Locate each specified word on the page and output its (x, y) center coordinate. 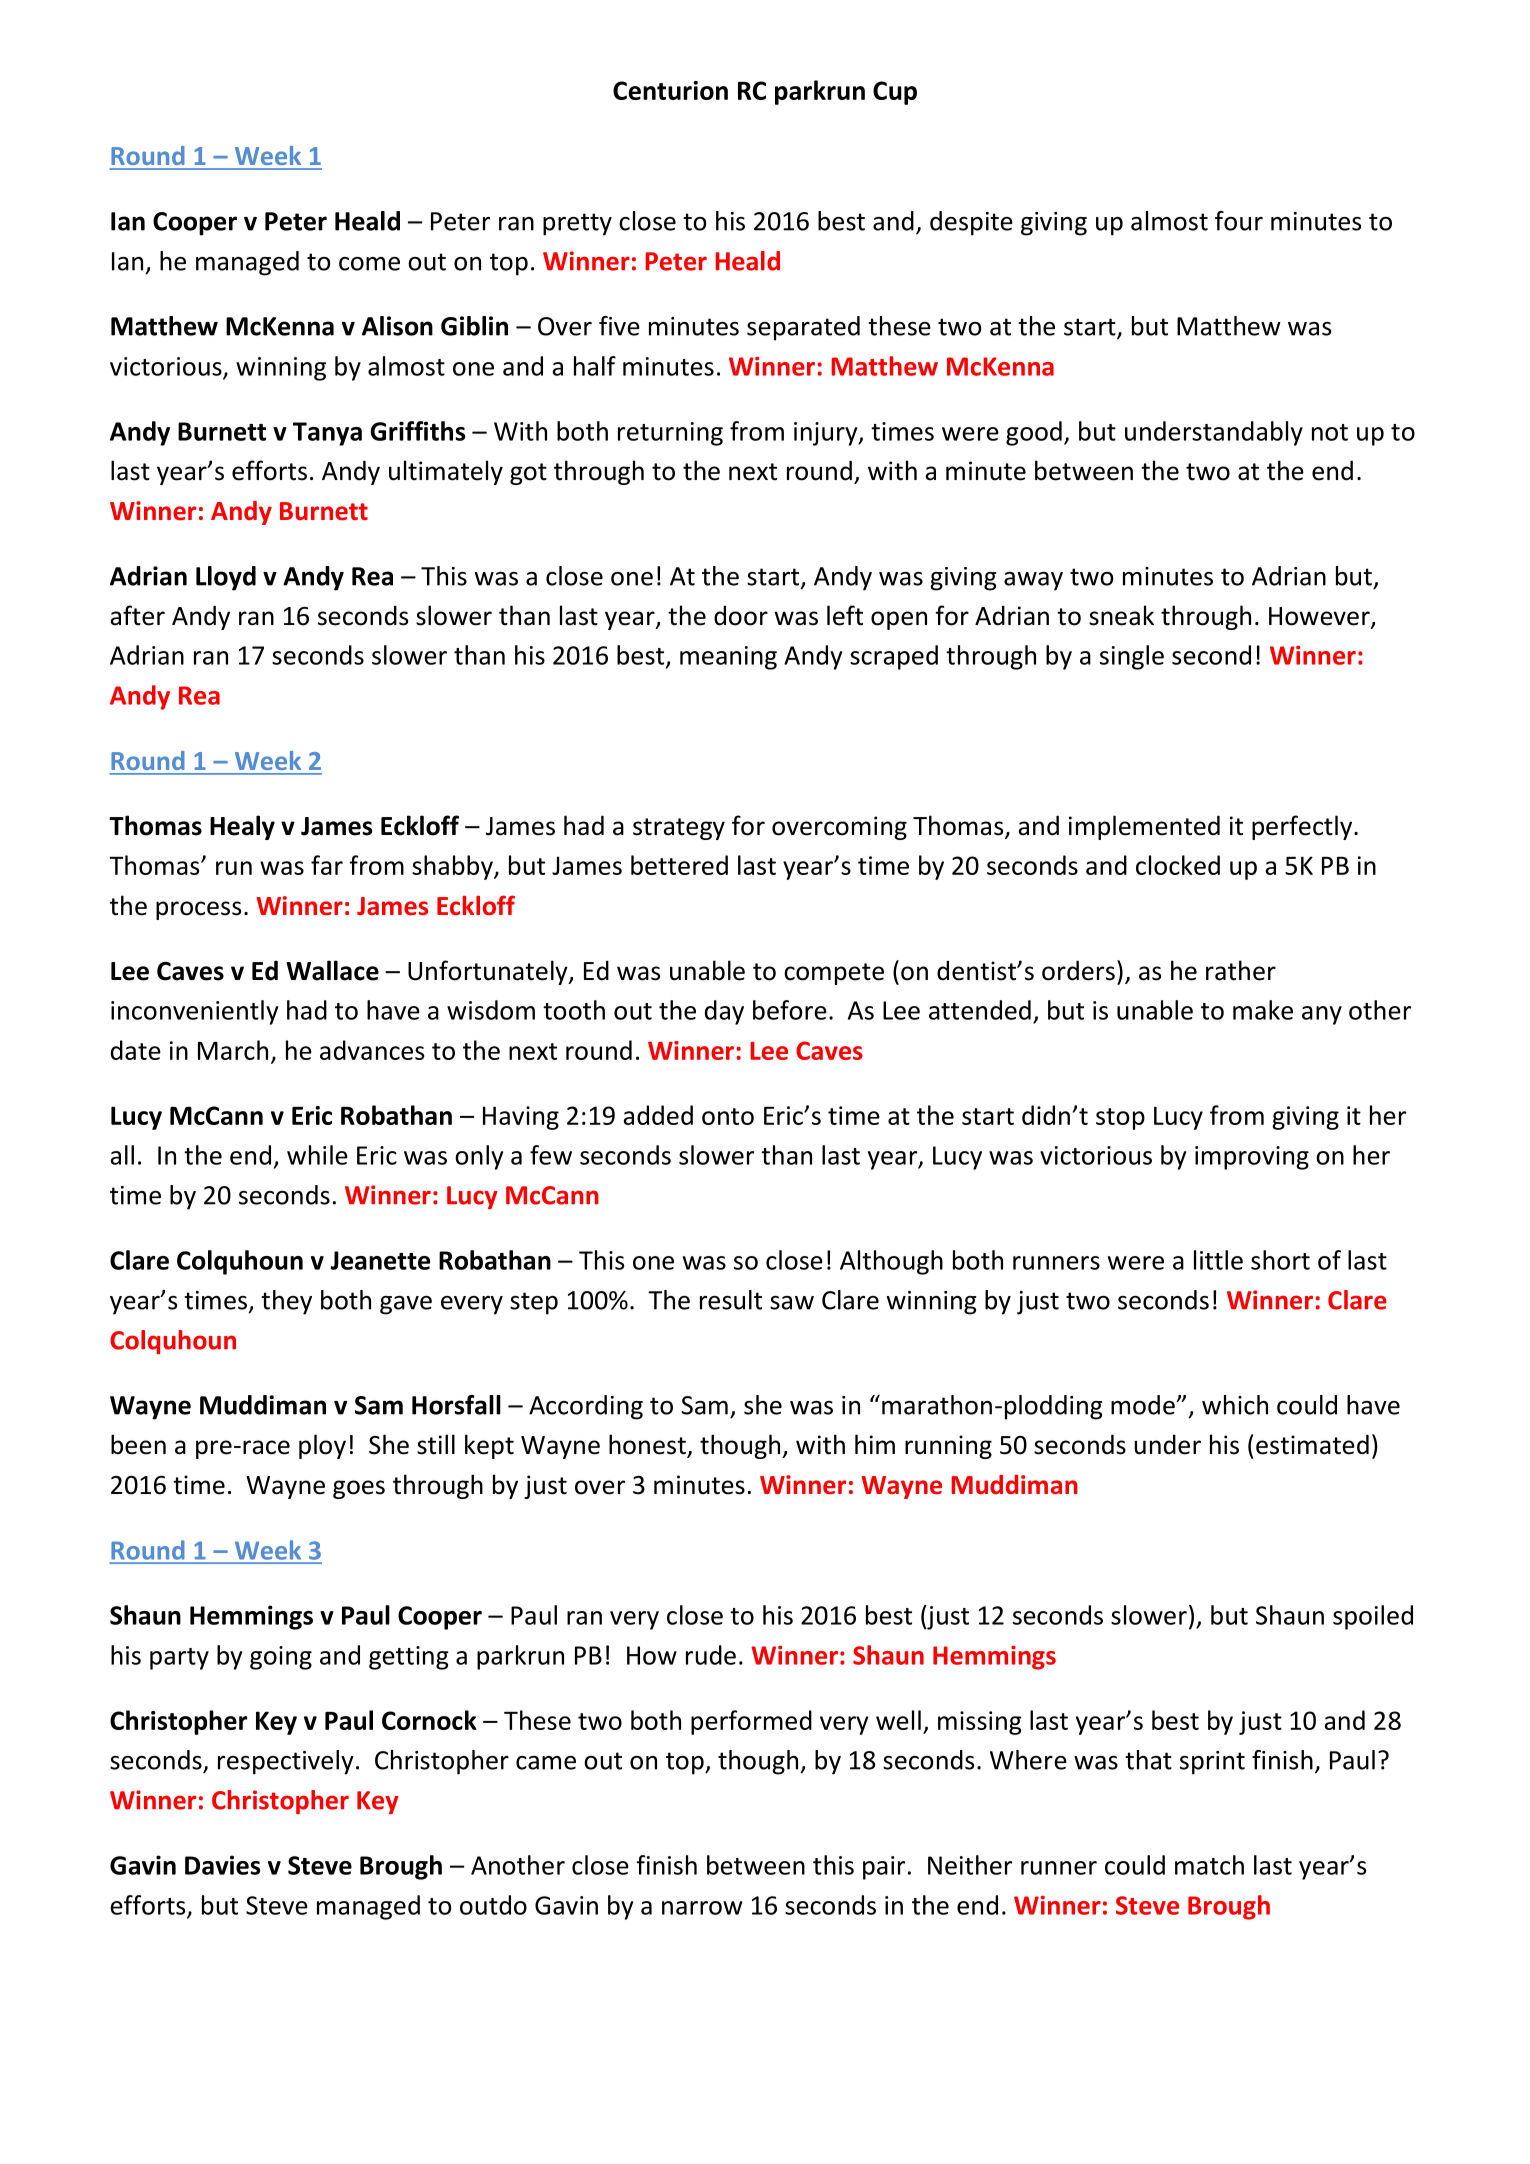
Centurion (670, 90)
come (369, 264)
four (1239, 221)
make (1263, 1010)
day (724, 1012)
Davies (222, 1865)
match (1209, 1865)
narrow (702, 1908)
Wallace (332, 970)
